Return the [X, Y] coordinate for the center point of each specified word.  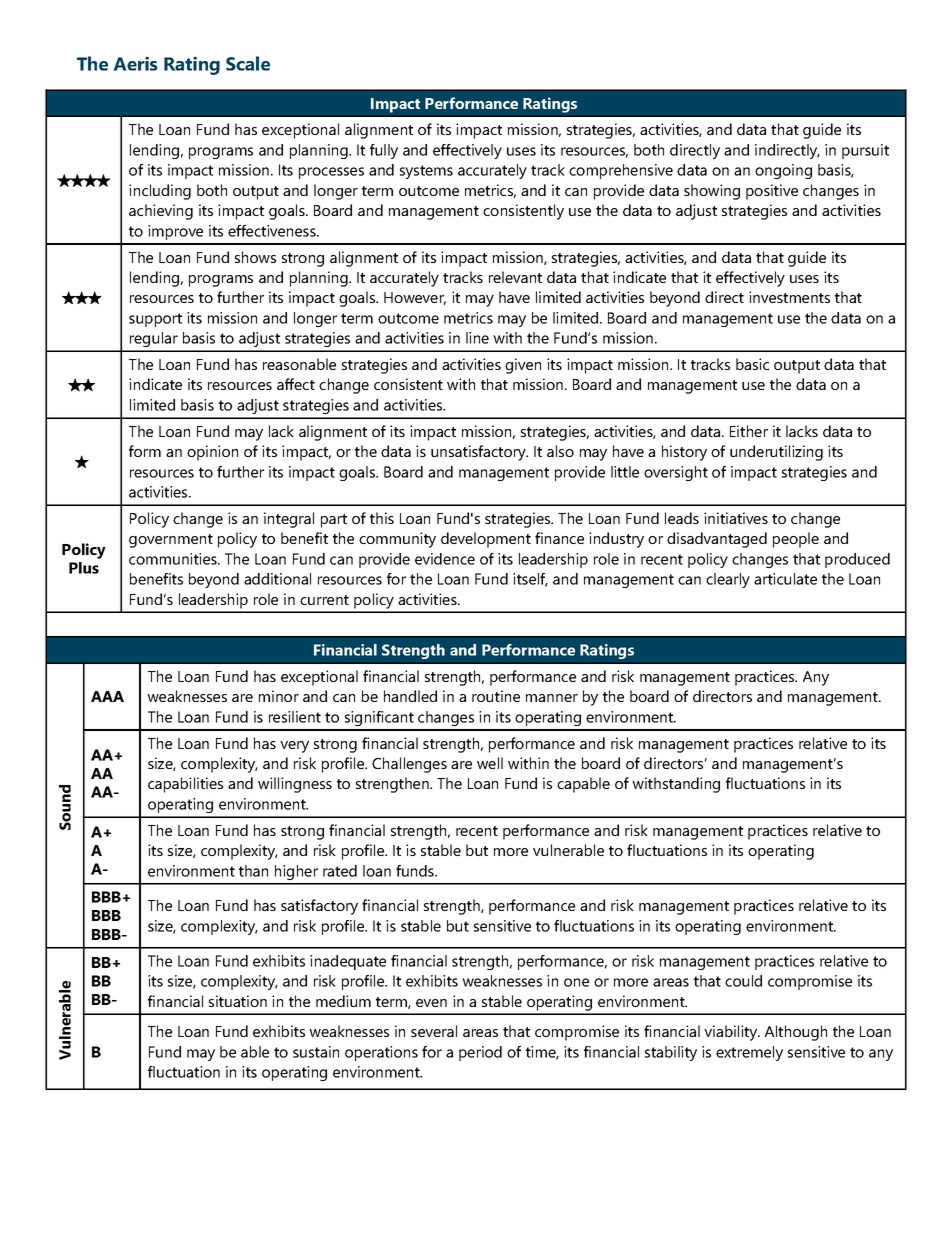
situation [238, 1001]
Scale [248, 63]
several [434, 1031]
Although [796, 1033]
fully [384, 151]
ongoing [783, 171]
